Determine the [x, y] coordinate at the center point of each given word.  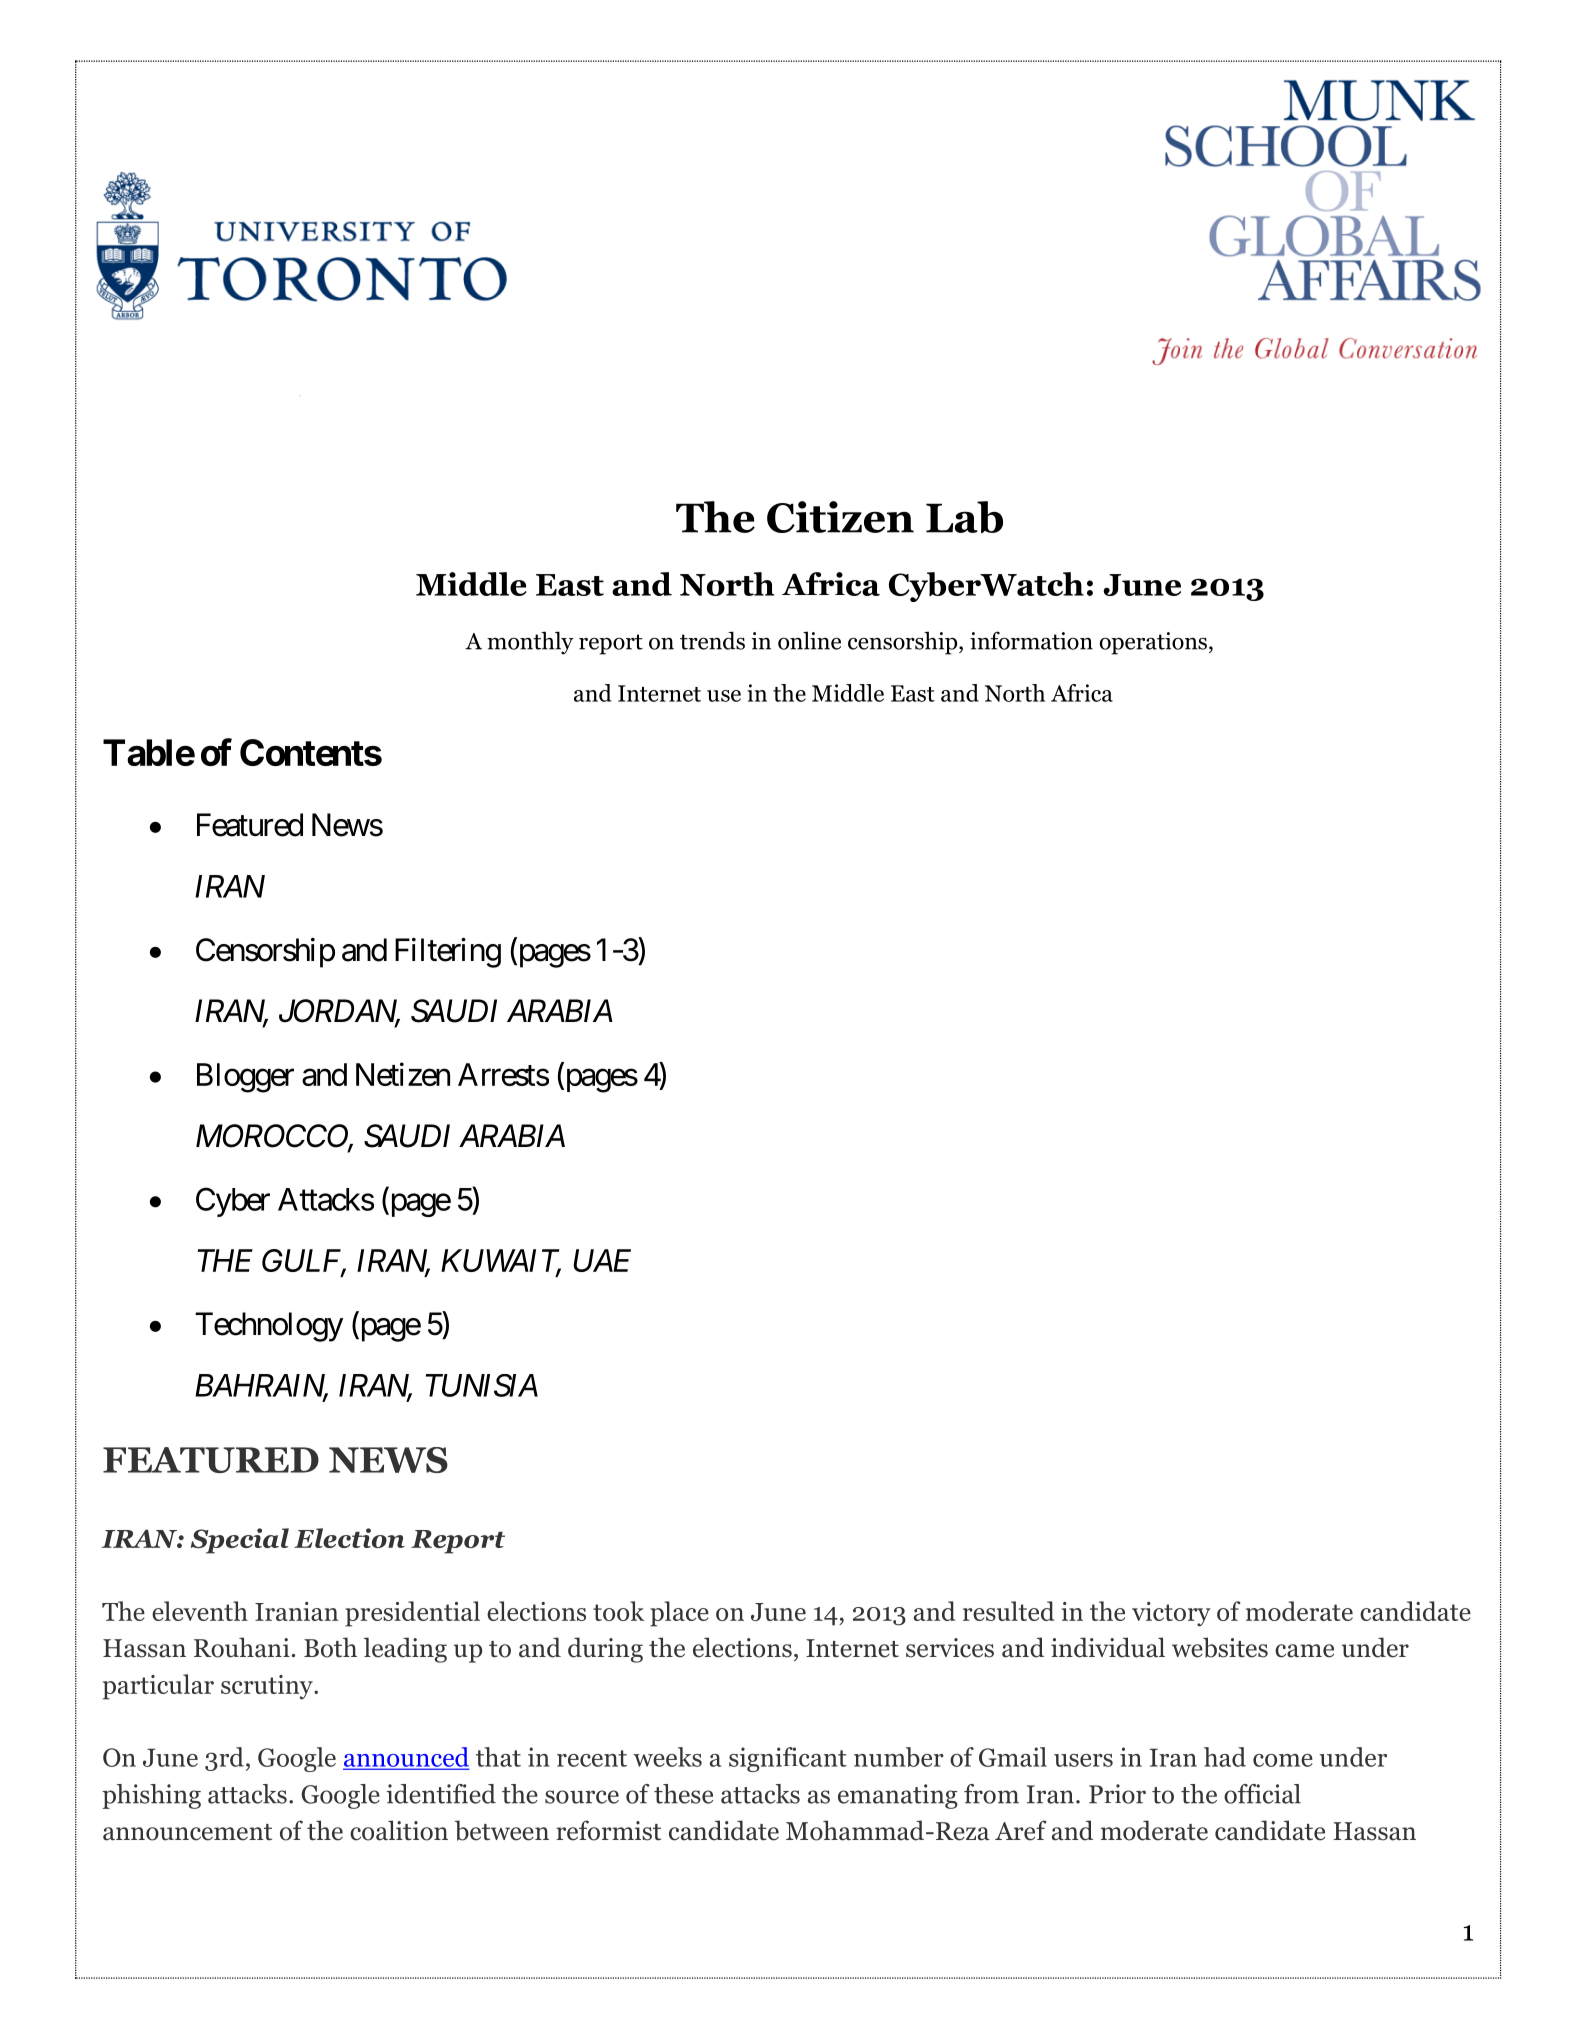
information [1031, 640]
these [683, 1794]
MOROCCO [272, 1137]
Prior [1117, 1794]
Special [240, 1541]
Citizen [840, 517]
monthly [530, 643]
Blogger [245, 1078]
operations [1153, 643]
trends [712, 640]
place [679, 1614]
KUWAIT [501, 1262]
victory [1171, 1614]
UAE [602, 1260]
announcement [187, 1832]
